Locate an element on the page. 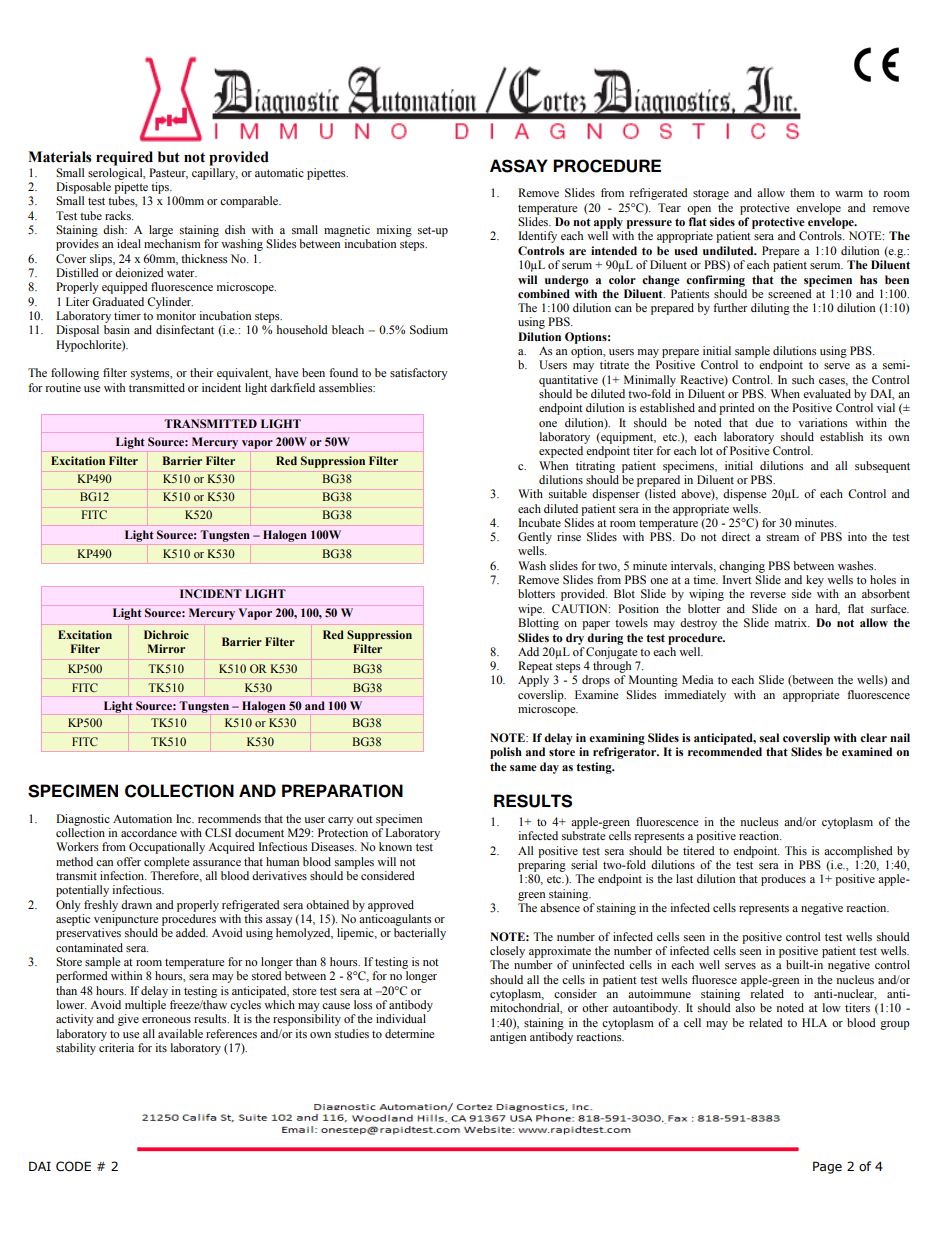 The width and height of the page is (952, 1233). Identify is located at coordinates (537, 237).
